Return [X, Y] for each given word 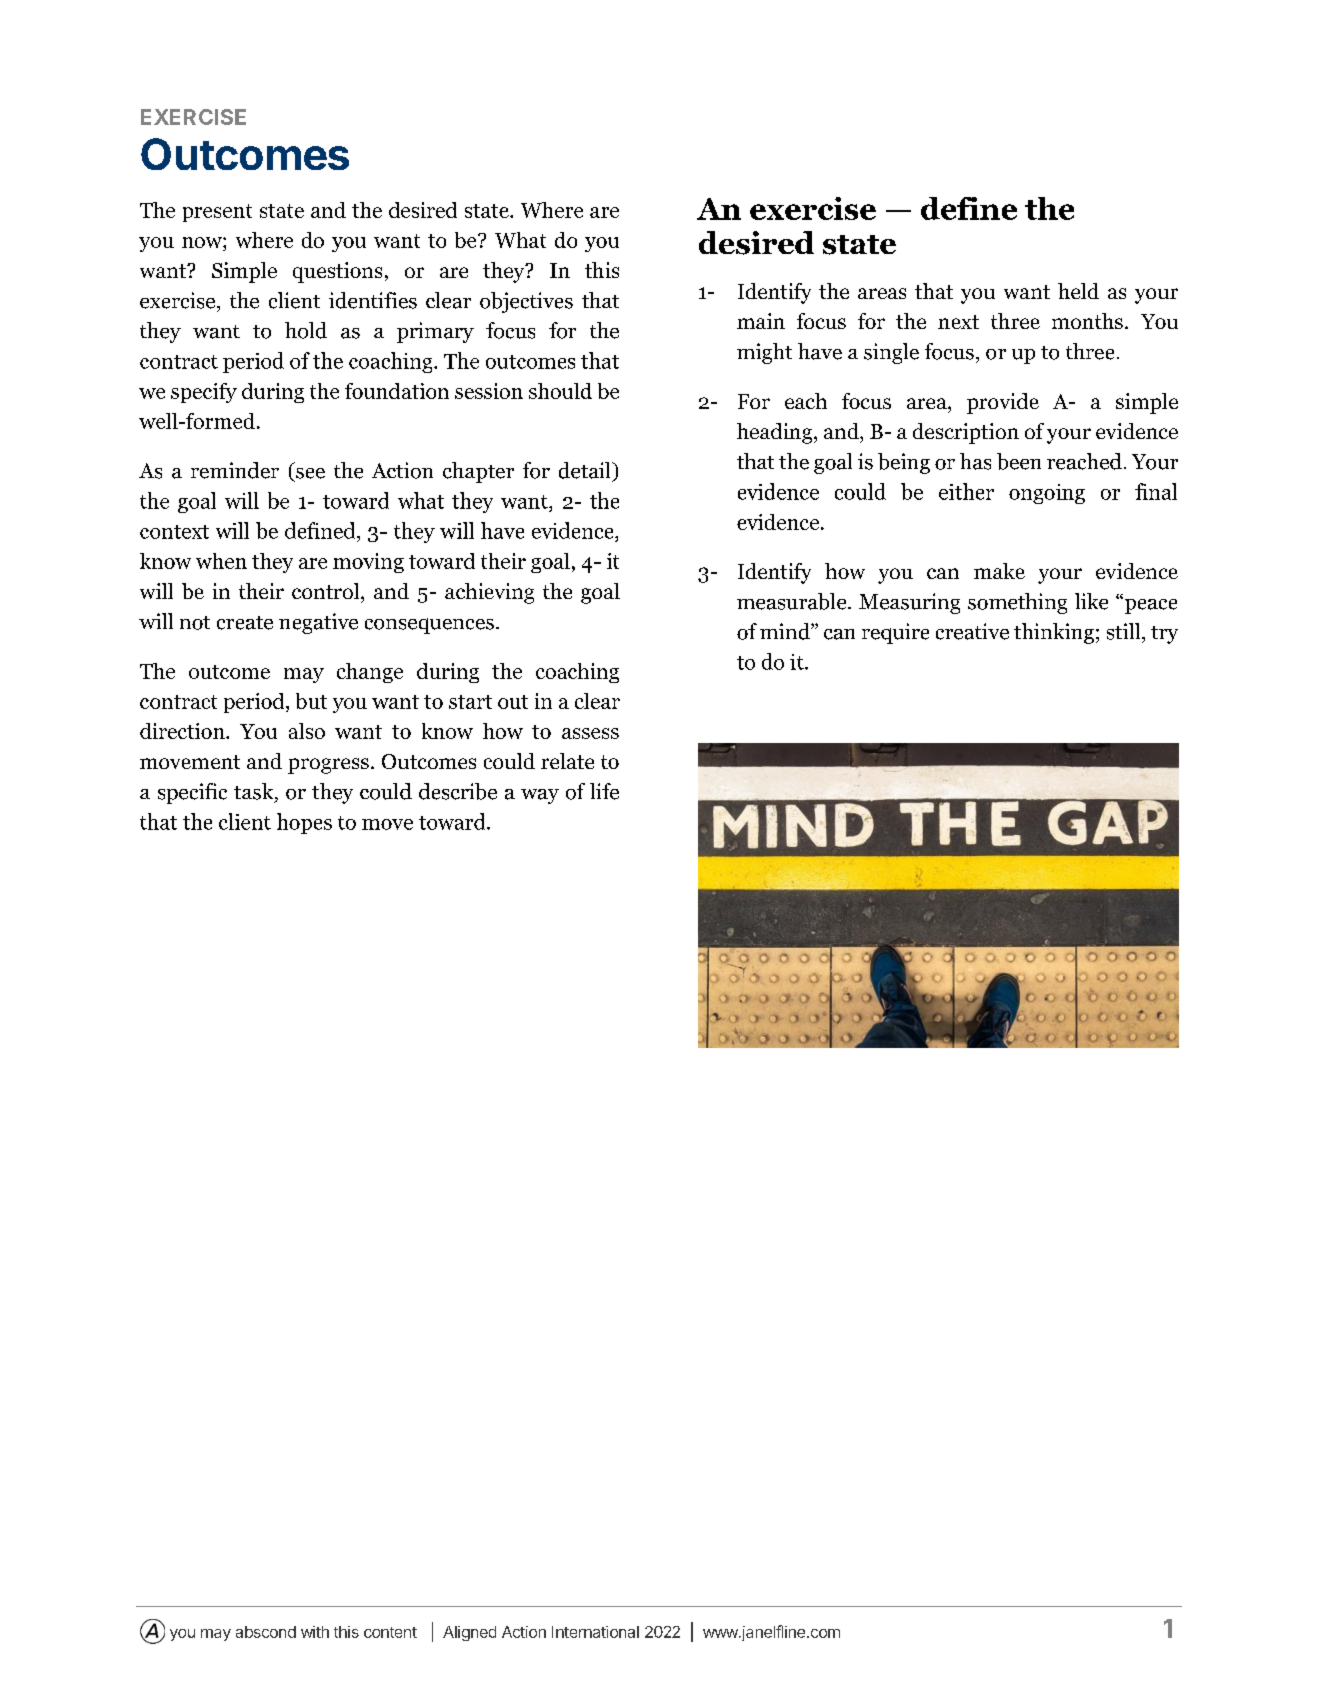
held [1078, 291]
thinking [1054, 633]
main [761, 321]
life [604, 791]
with [315, 1632]
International [595, 1632]
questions [337, 272]
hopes [304, 823]
